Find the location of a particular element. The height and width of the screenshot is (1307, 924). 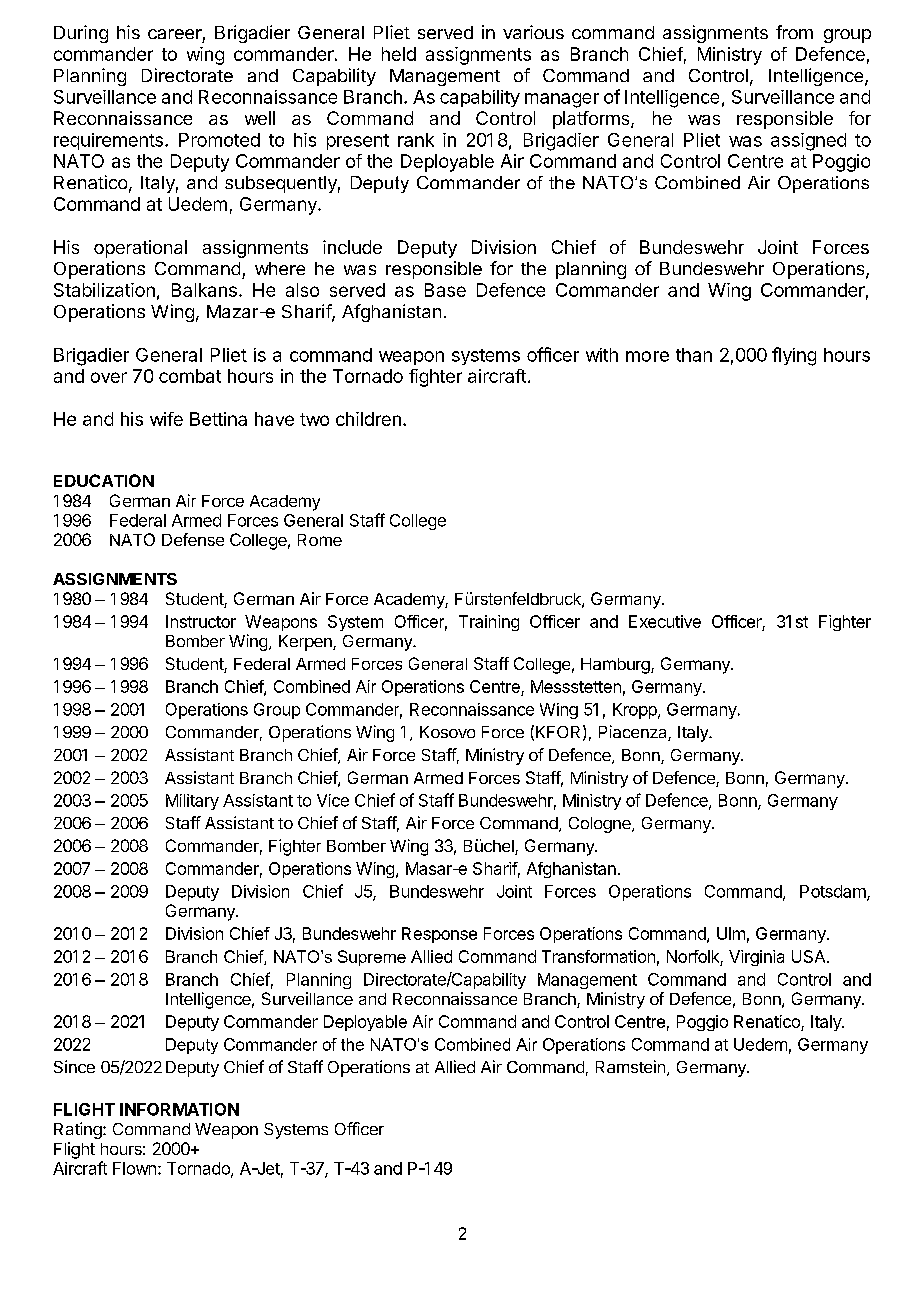

from is located at coordinates (794, 32).
